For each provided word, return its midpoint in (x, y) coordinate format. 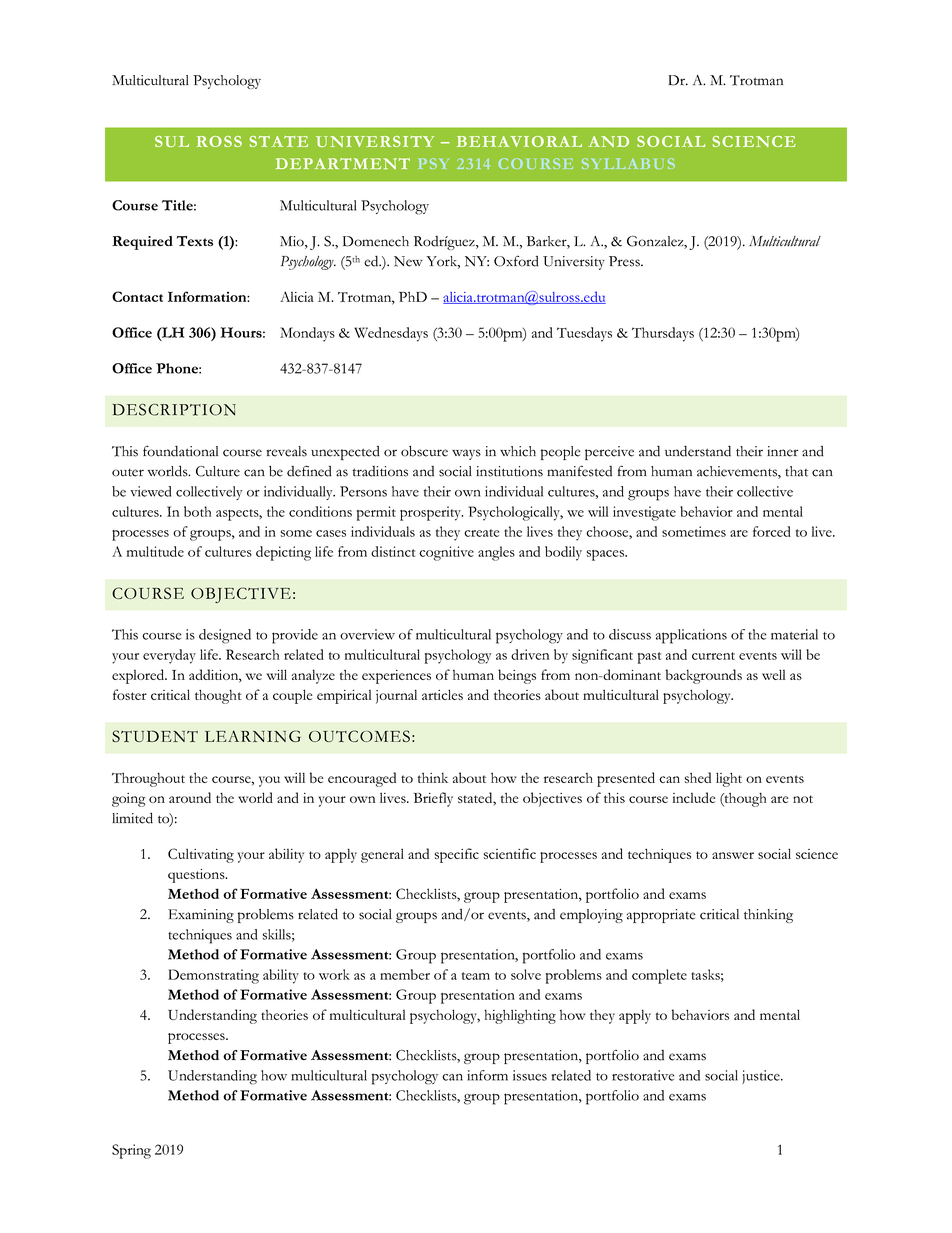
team (476, 976)
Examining (201, 916)
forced (772, 531)
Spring (131, 1151)
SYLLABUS (628, 164)
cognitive (446, 553)
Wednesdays (391, 334)
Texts (195, 241)
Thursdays (663, 334)
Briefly (433, 799)
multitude (155, 551)
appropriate (661, 916)
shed (698, 777)
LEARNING (253, 736)
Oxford (516, 261)
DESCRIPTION (174, 410)
